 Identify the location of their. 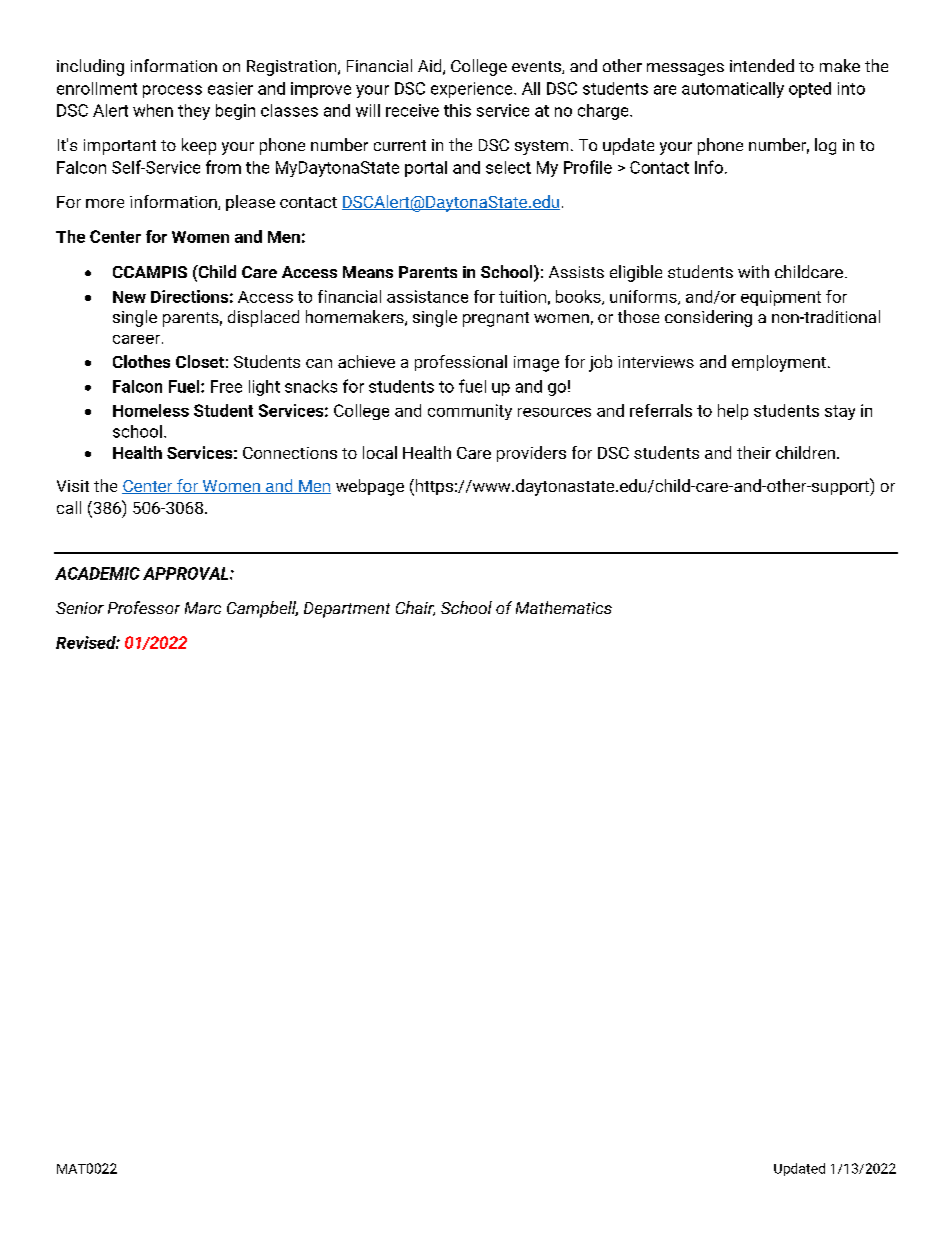
(754, 452).
